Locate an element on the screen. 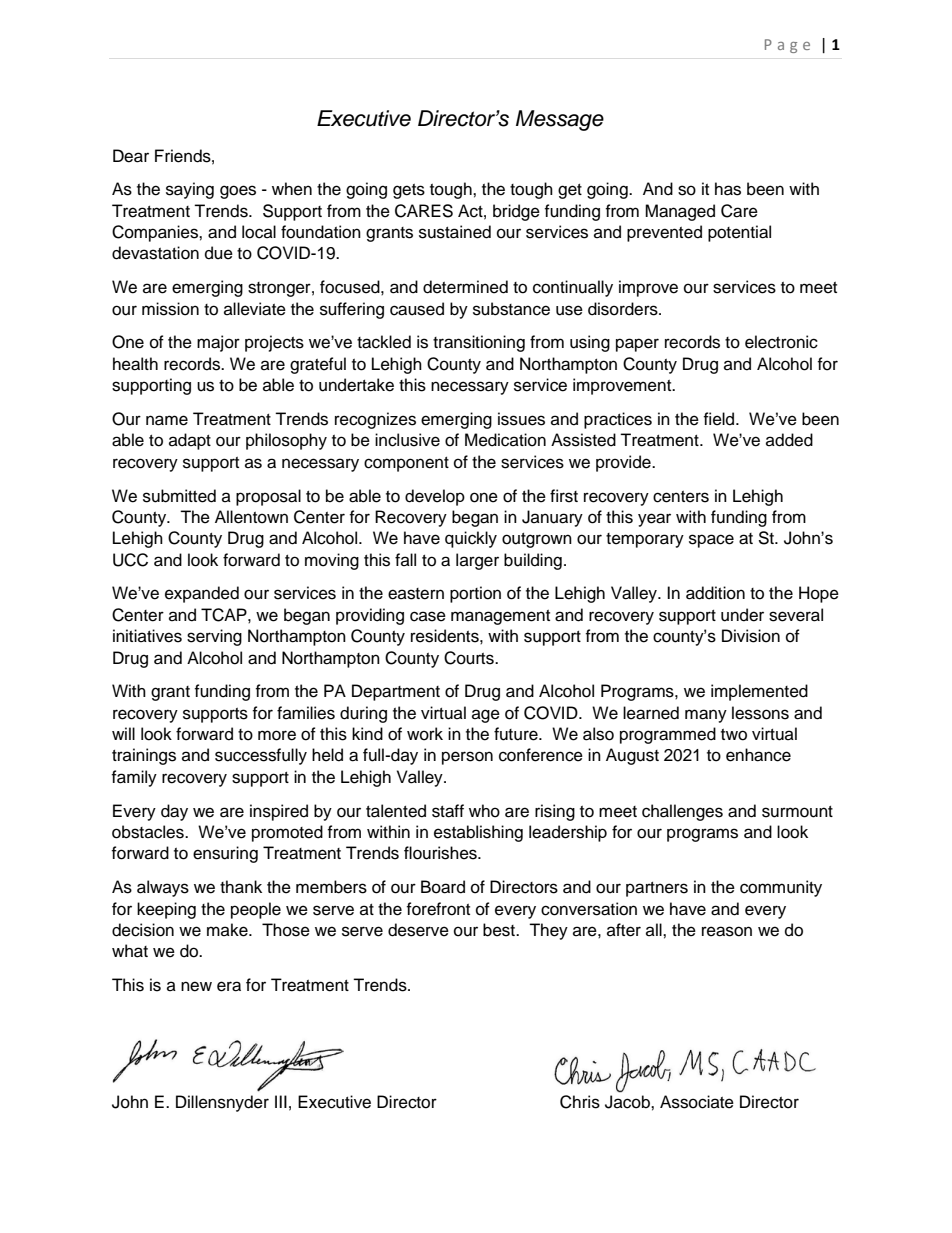 This screenshot has width=952, height=1233. Dear is located at coordinates (131, 156).
